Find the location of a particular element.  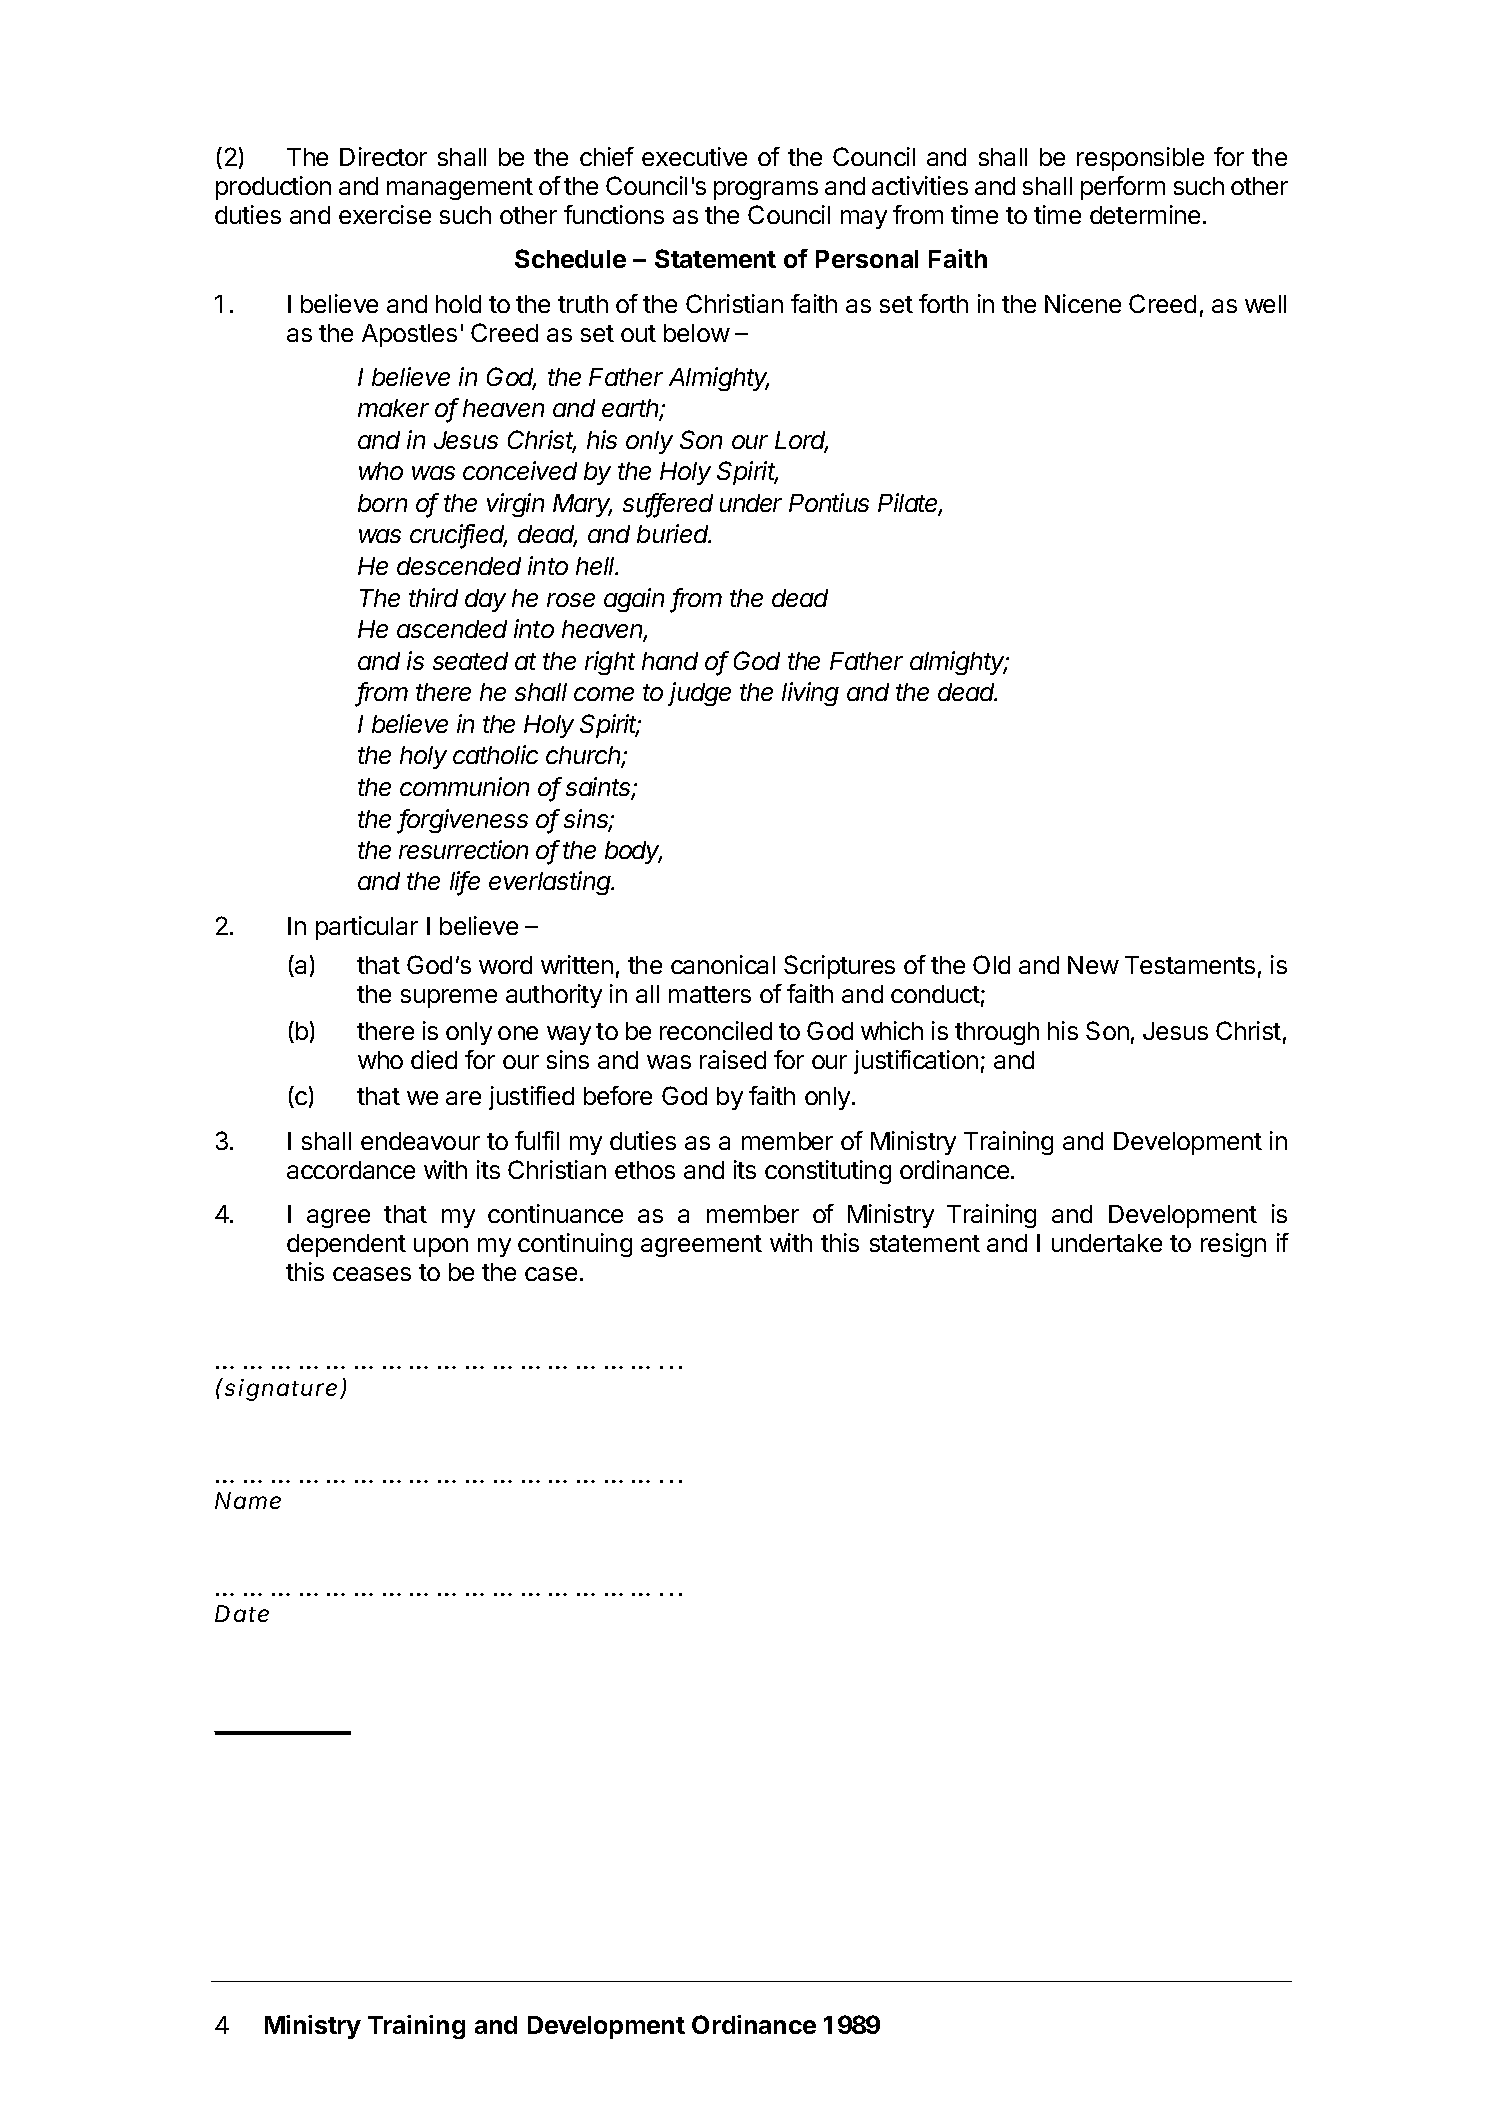

canonical is located at coordinates (723, 964).
